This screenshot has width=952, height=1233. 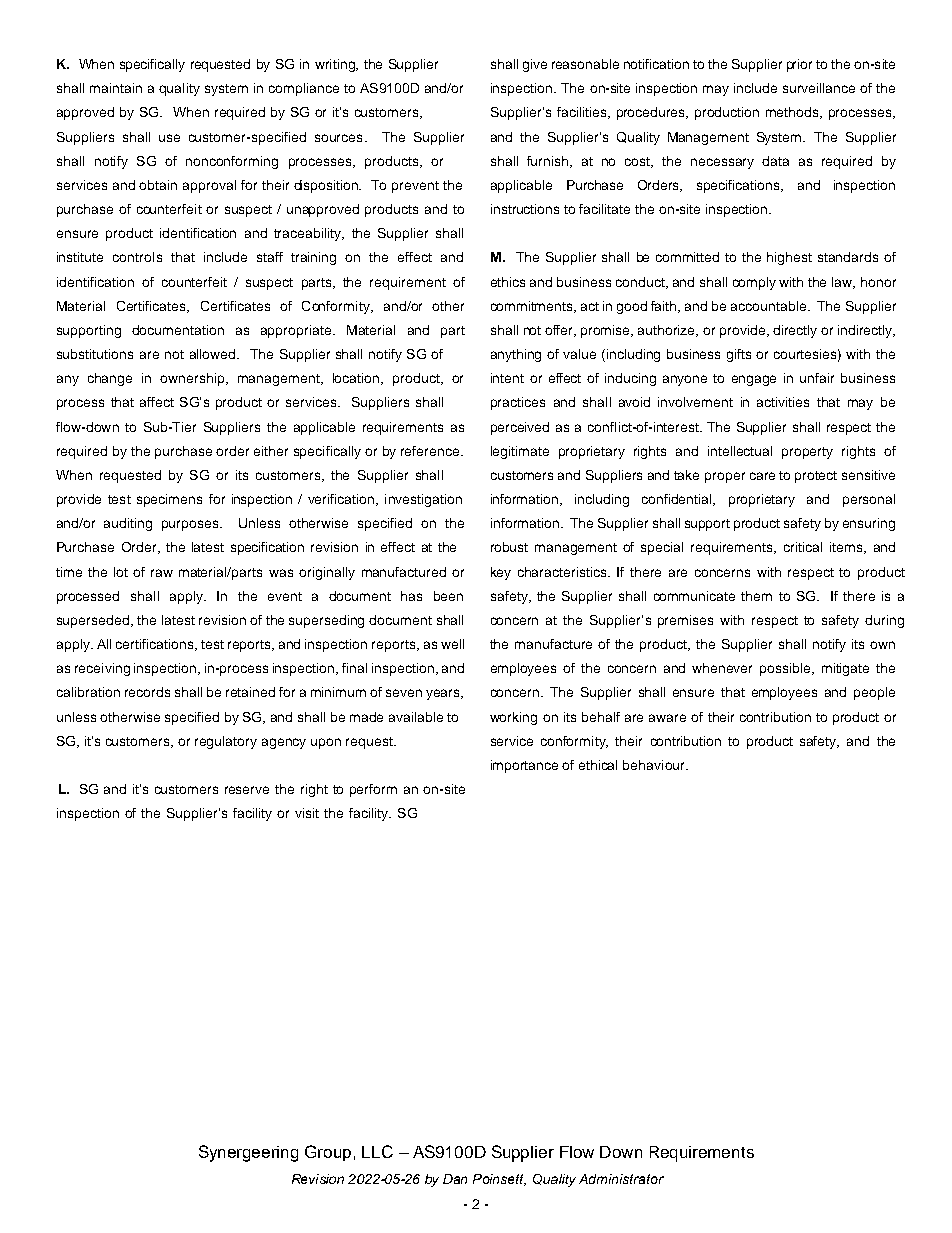 I want to click on methods, so click(x=793, y=113).
